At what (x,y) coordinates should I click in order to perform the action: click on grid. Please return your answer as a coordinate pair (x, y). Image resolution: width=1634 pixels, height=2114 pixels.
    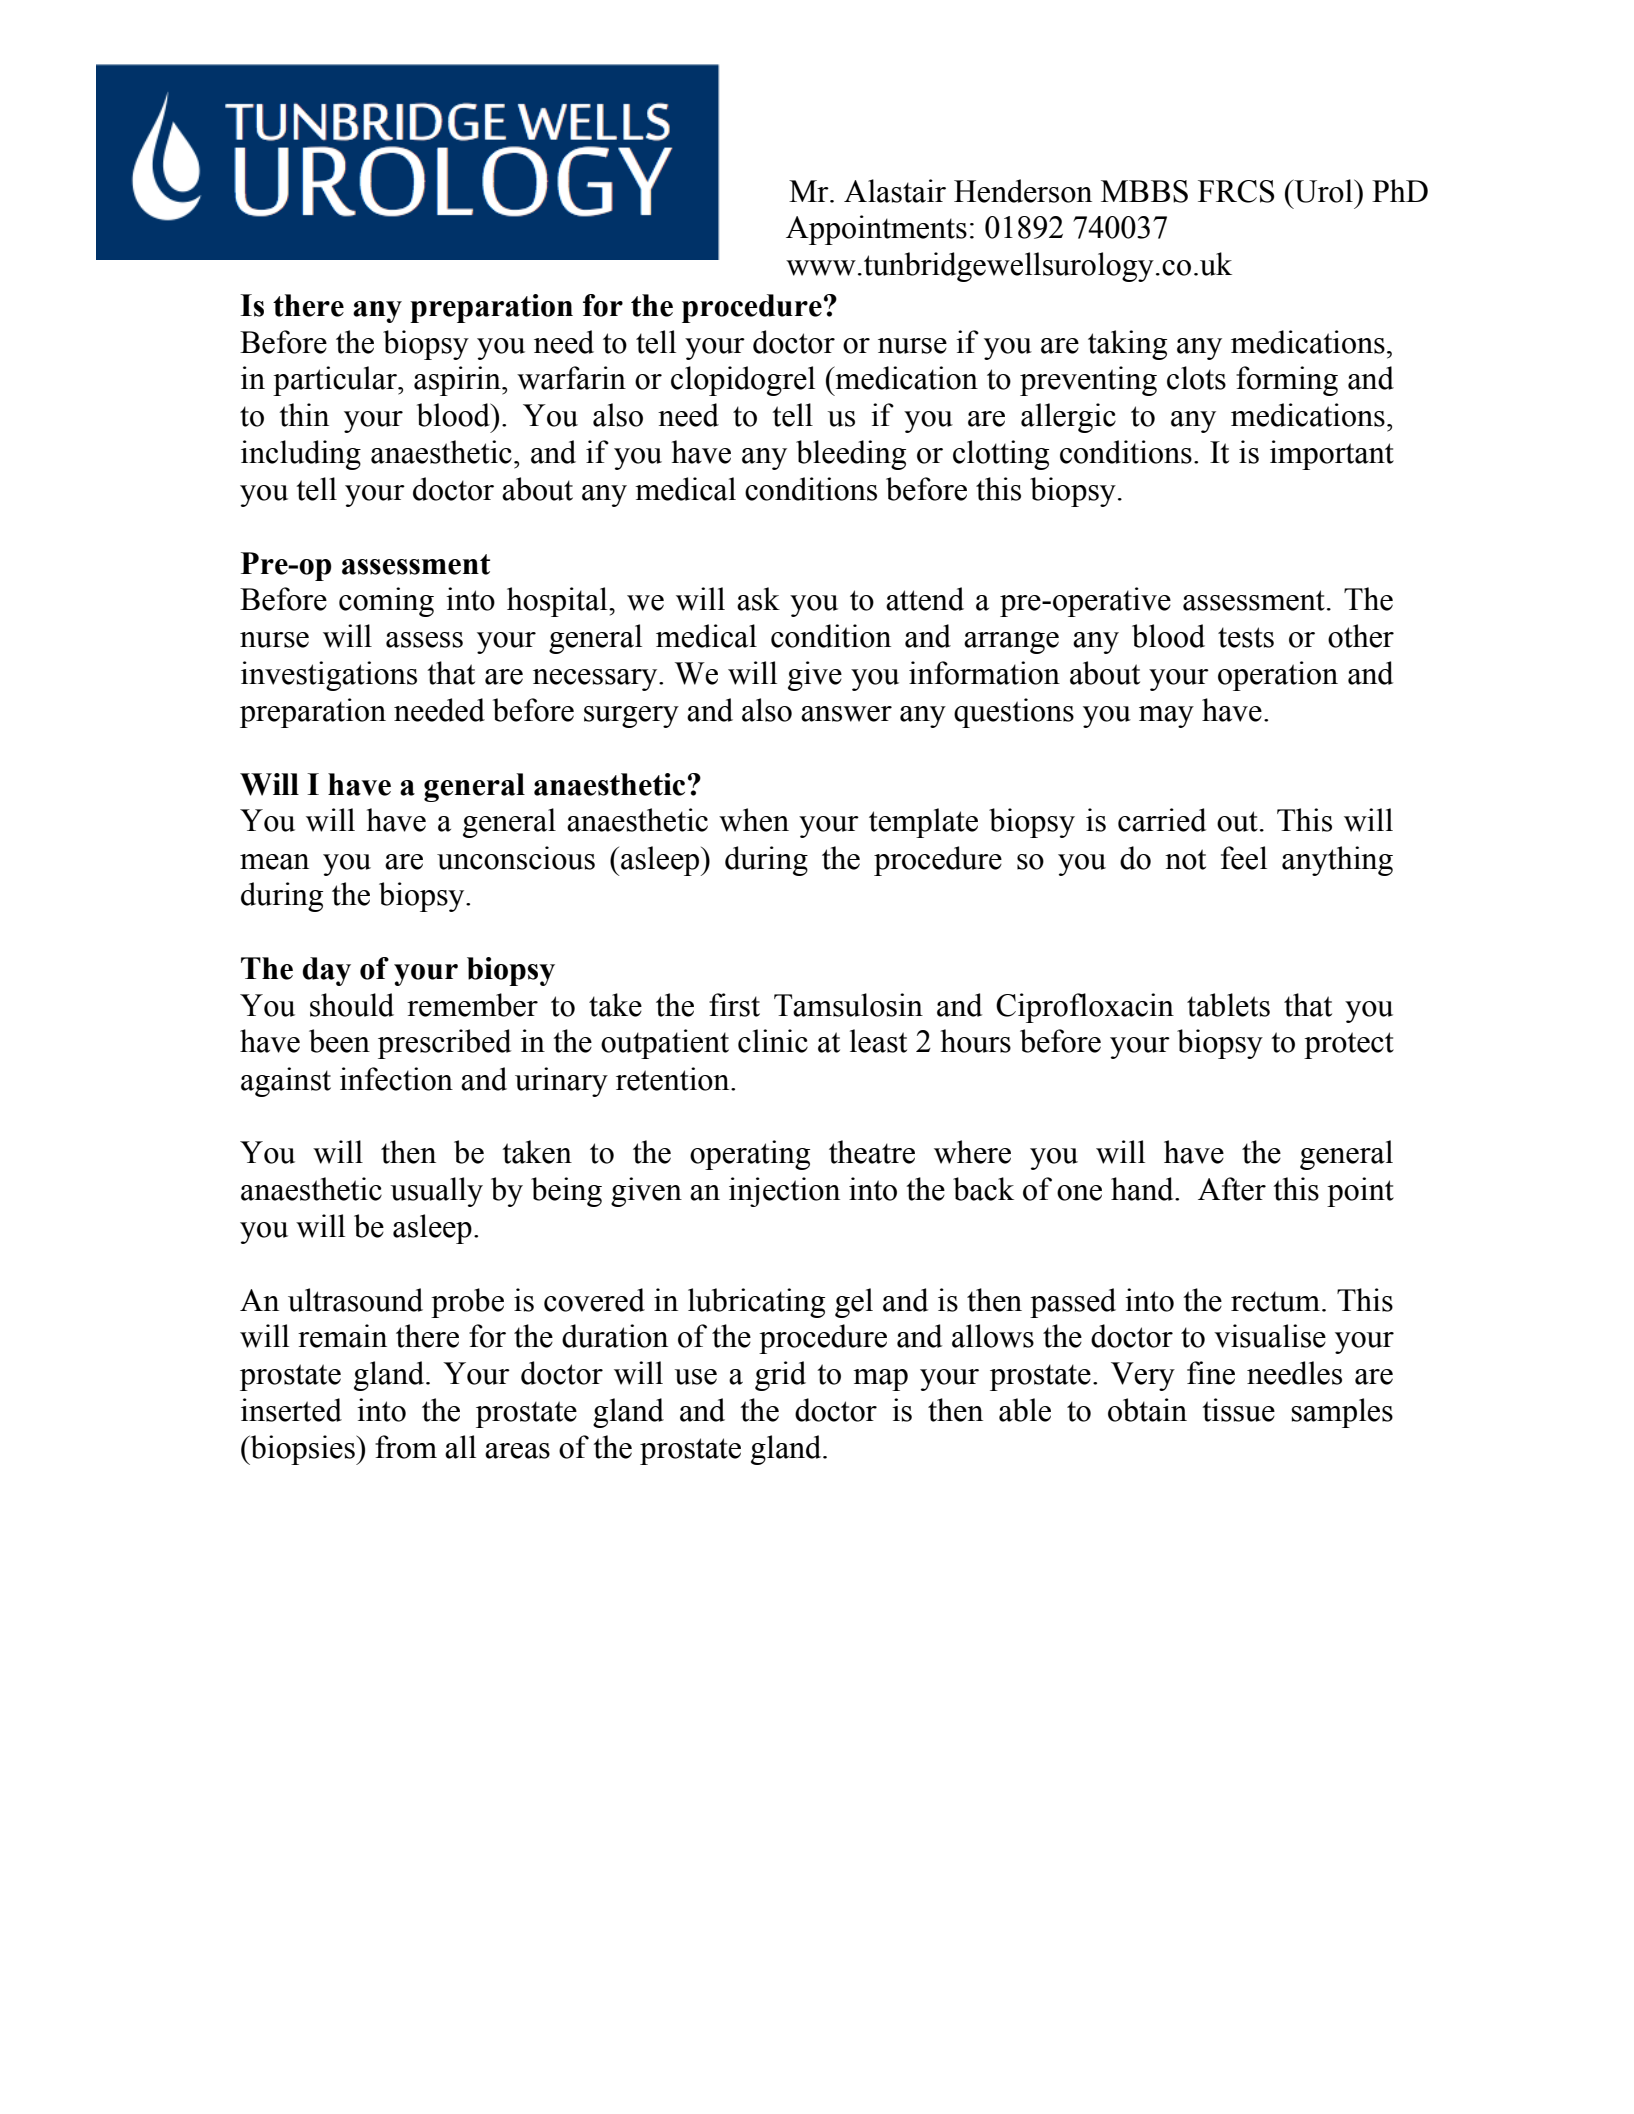
    Looking at the image, I should click on (780, 1376).
